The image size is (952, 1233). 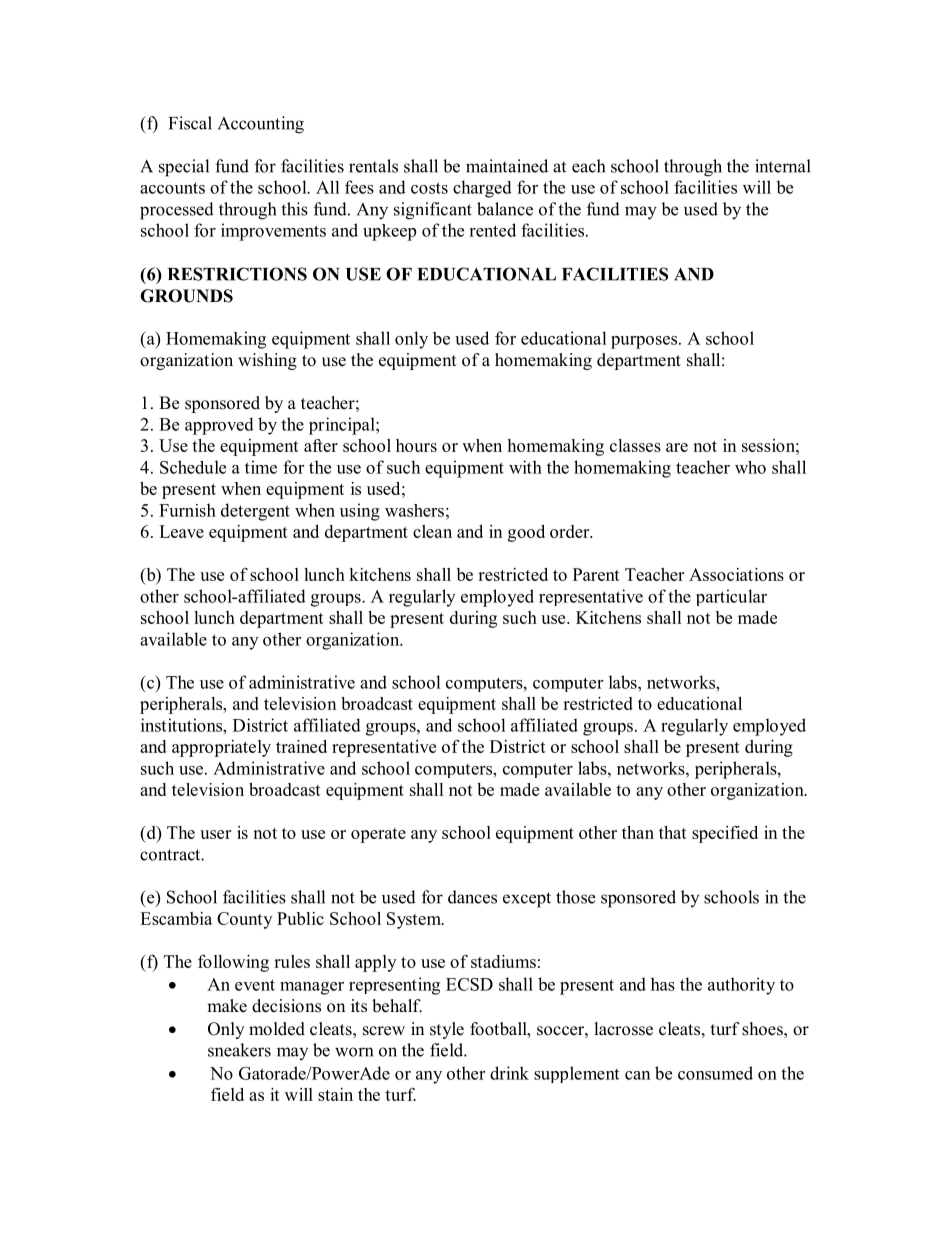 I want to click on wishing, so click(x=267, y=361).
